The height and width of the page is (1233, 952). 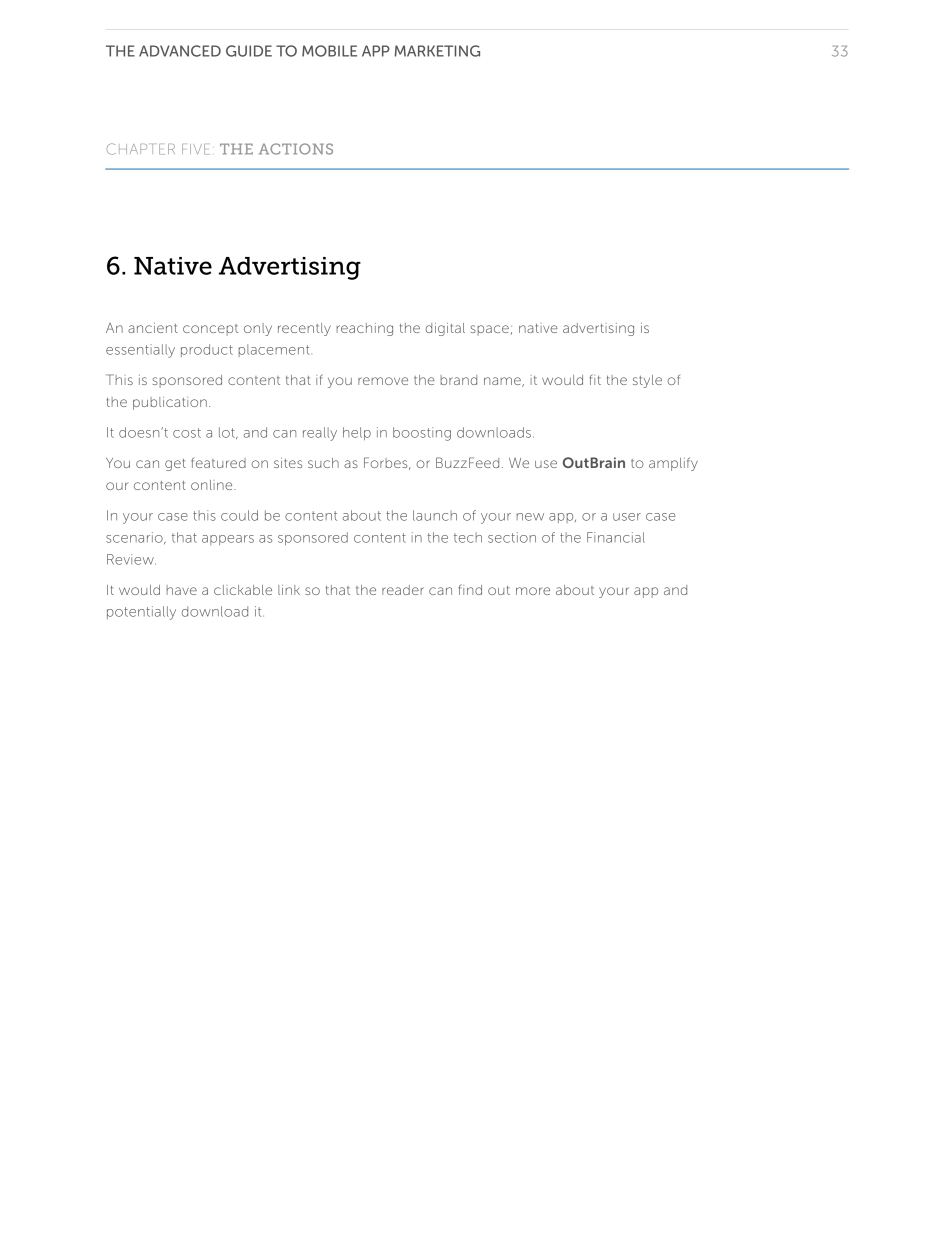 I want to click on reader, so click(x=403, y=590).
